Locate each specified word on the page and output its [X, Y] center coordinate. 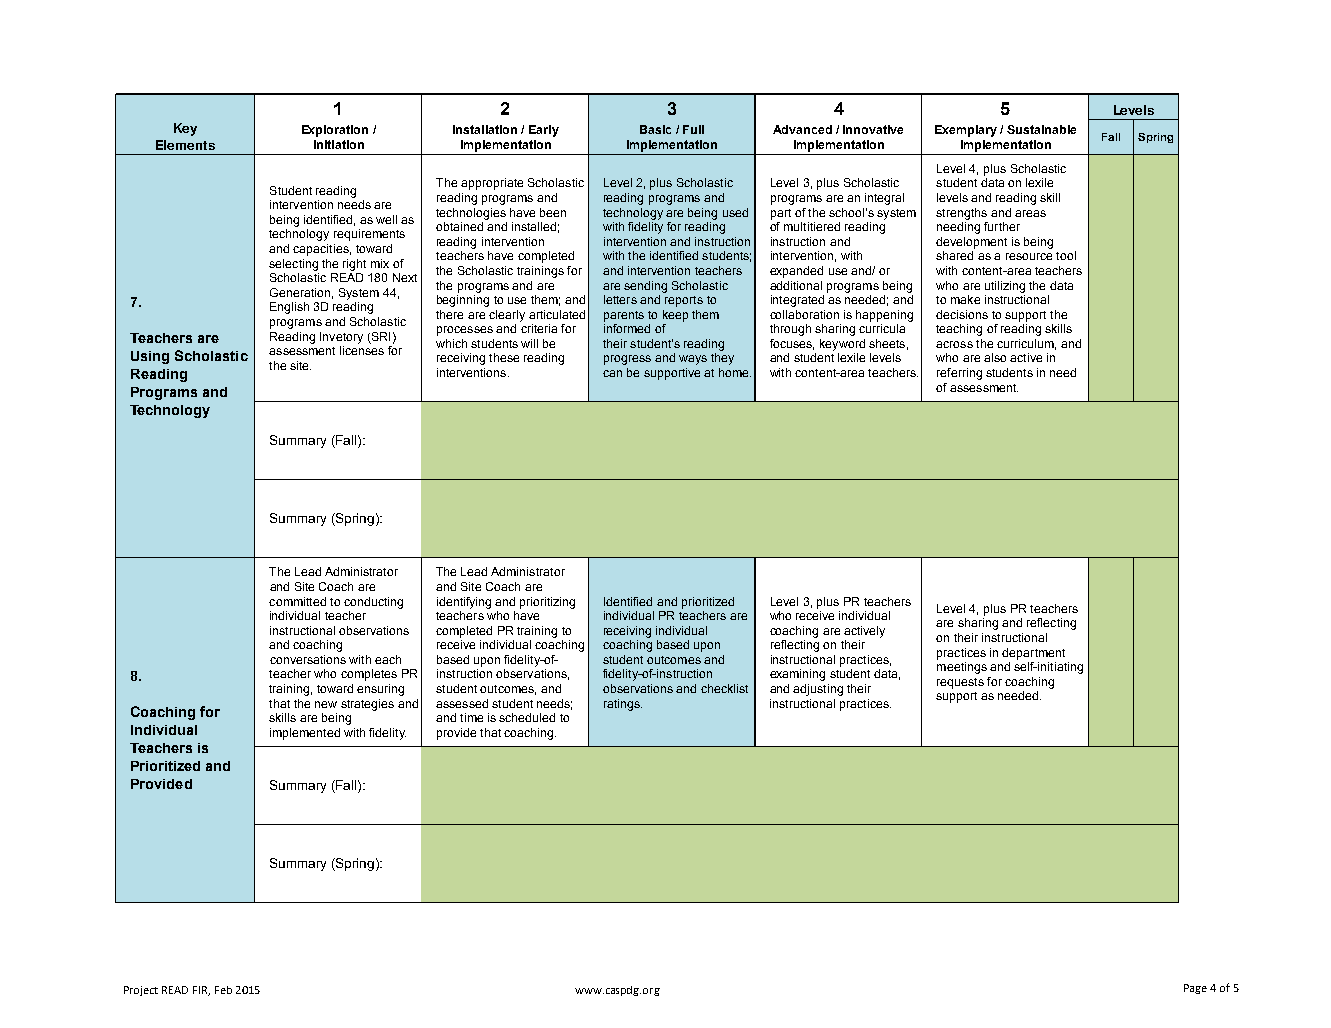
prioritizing [547, 603]
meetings [962, 668]
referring [959, 374]
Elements [185, 145]
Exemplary [966, 131]
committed [297, 601]
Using [150, 357]
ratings [623, 705]
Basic [655, 129]
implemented [305, 734]
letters [620, 299]
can [612, 373]
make [965, 299]
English [289, 308]
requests [960, 683]
